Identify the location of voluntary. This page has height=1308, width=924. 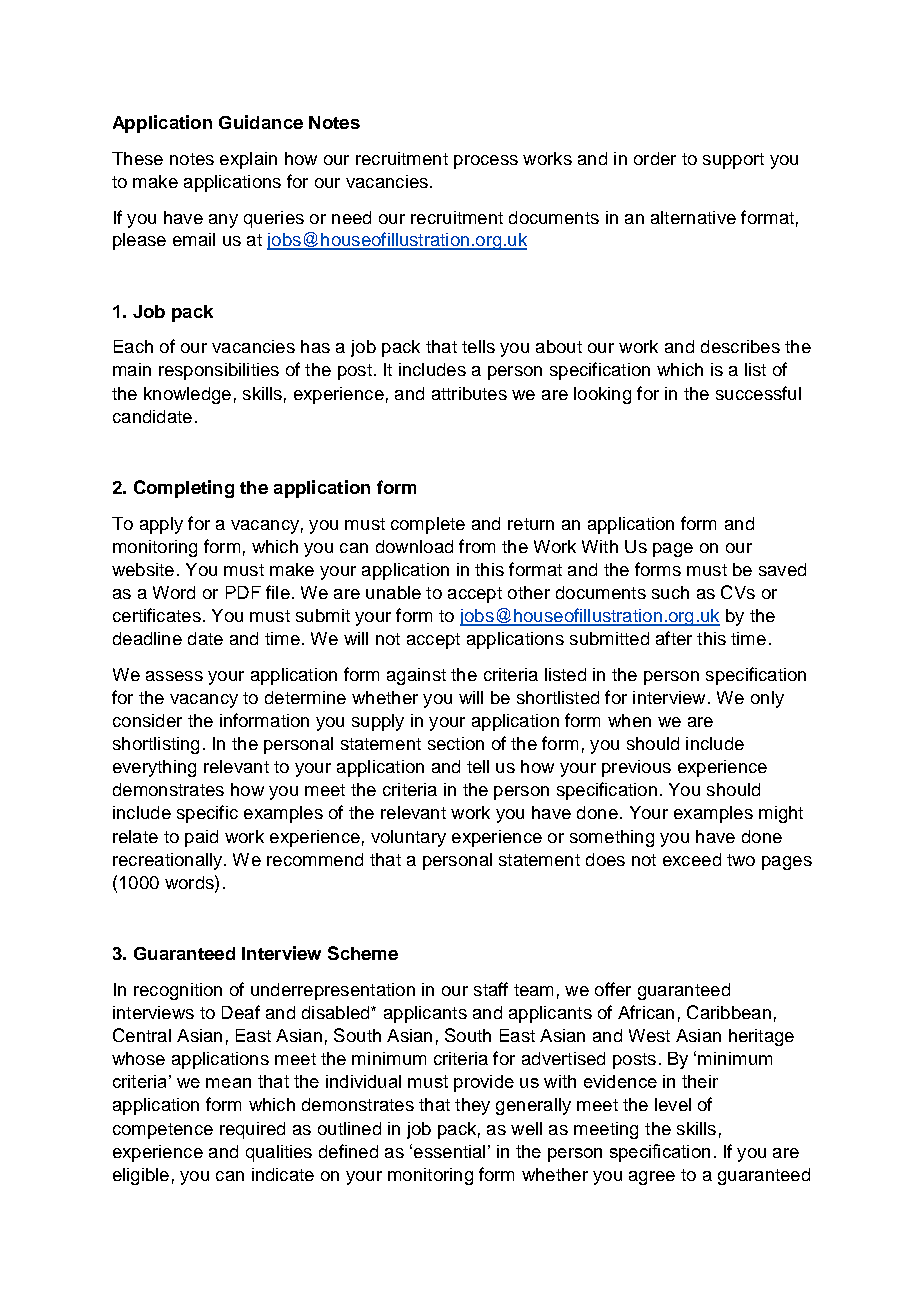
(408, 838).
